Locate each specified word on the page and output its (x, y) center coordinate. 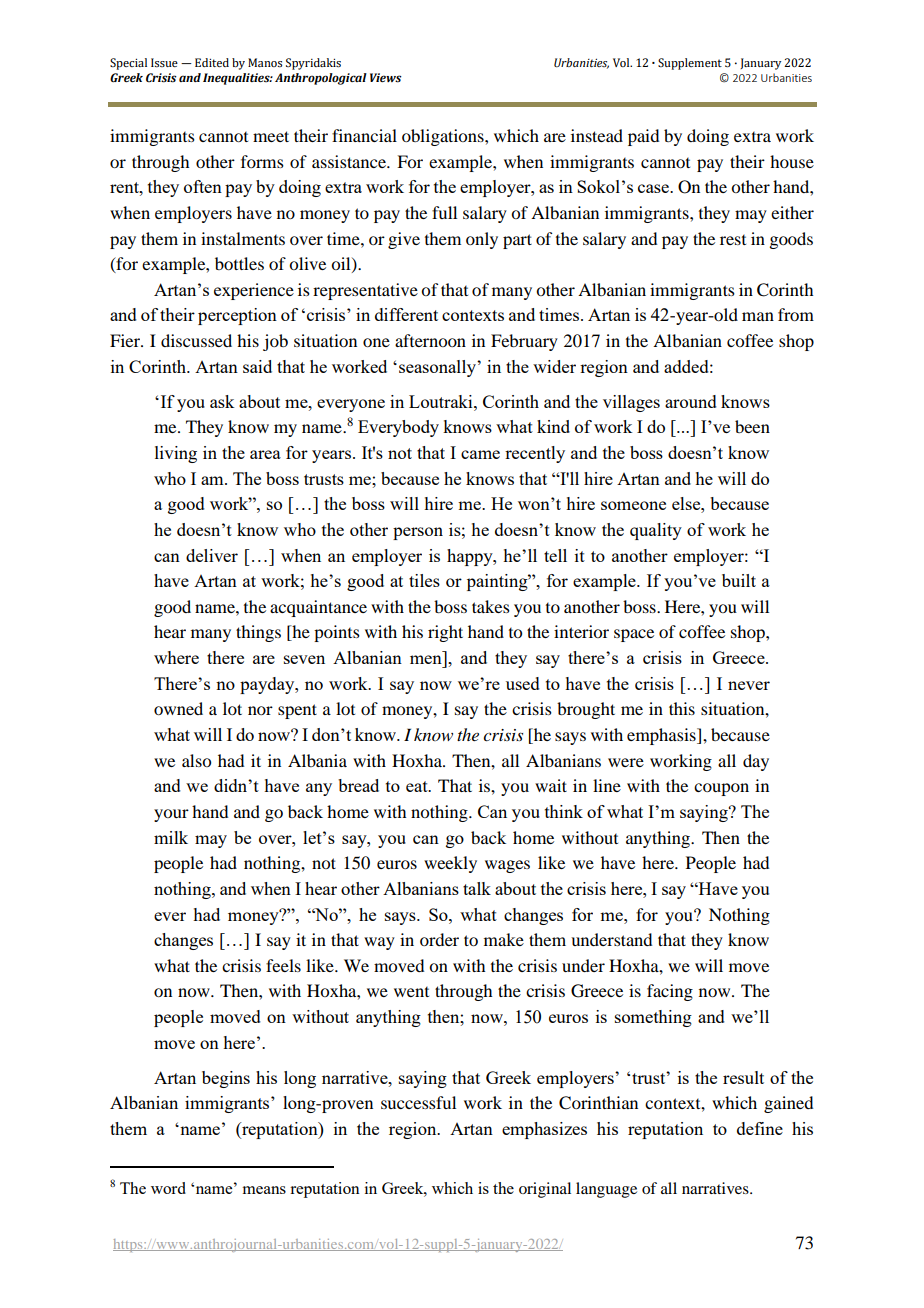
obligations (444, 137)
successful (418, 1102)
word (168, 1188)
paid (643, 137)
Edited (212, 62)
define (760, 1128)
